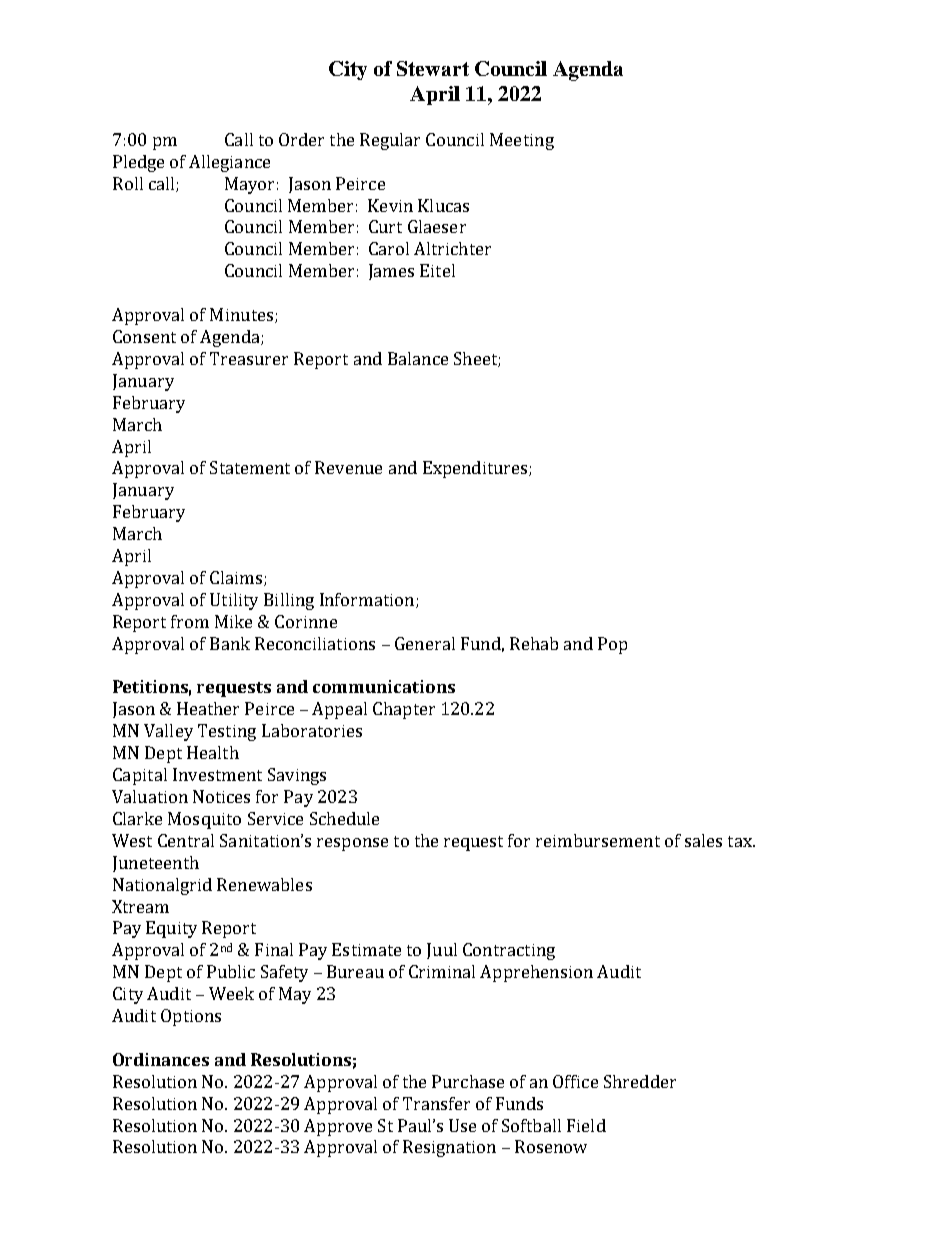 The width and height of the screenshot is (952, 1233). What do you see at coordinates (433, 68) in the screenshot?
I see `Stewart` at bounding box center [433, 68].
